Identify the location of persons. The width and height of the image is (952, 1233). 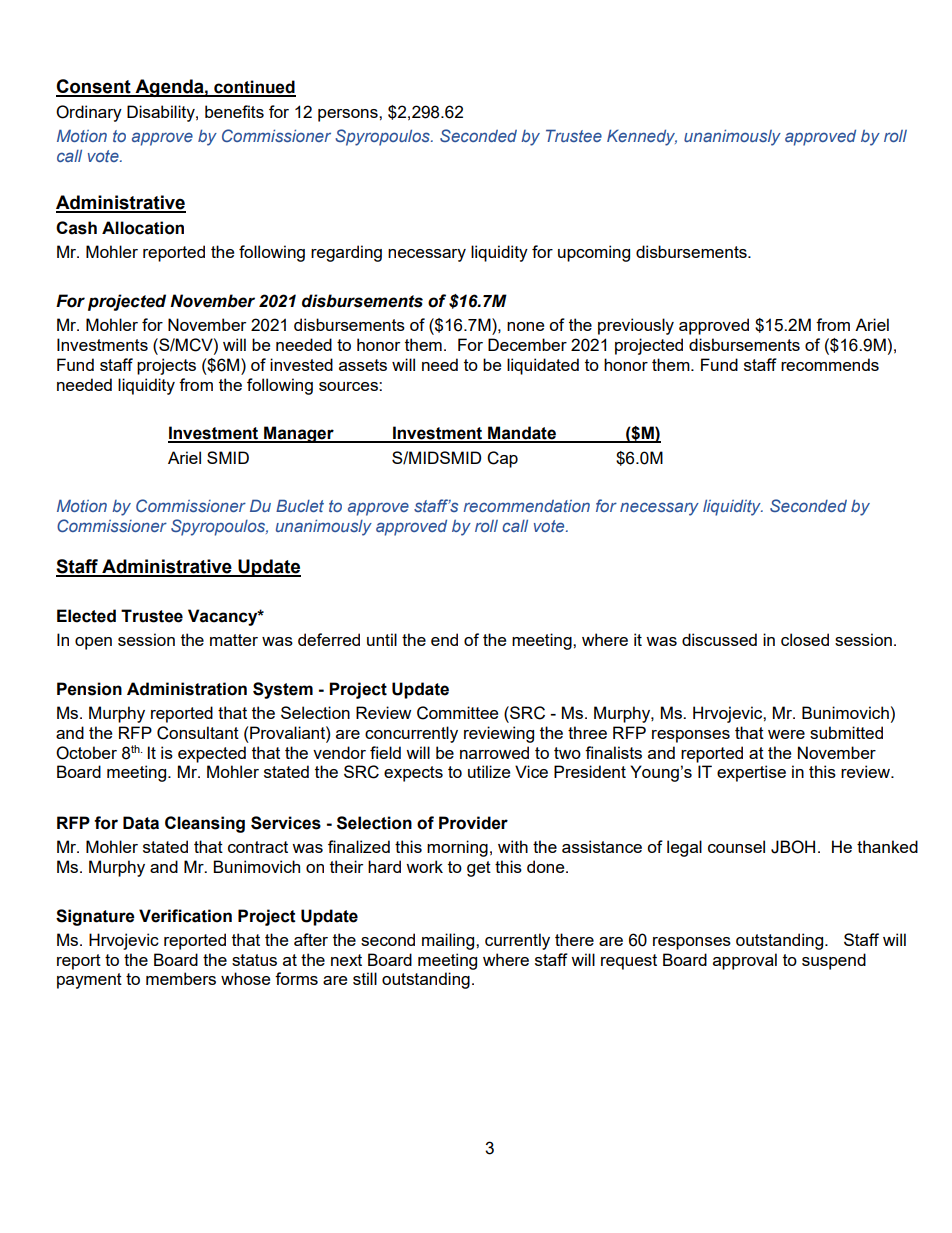
(349, 115).
